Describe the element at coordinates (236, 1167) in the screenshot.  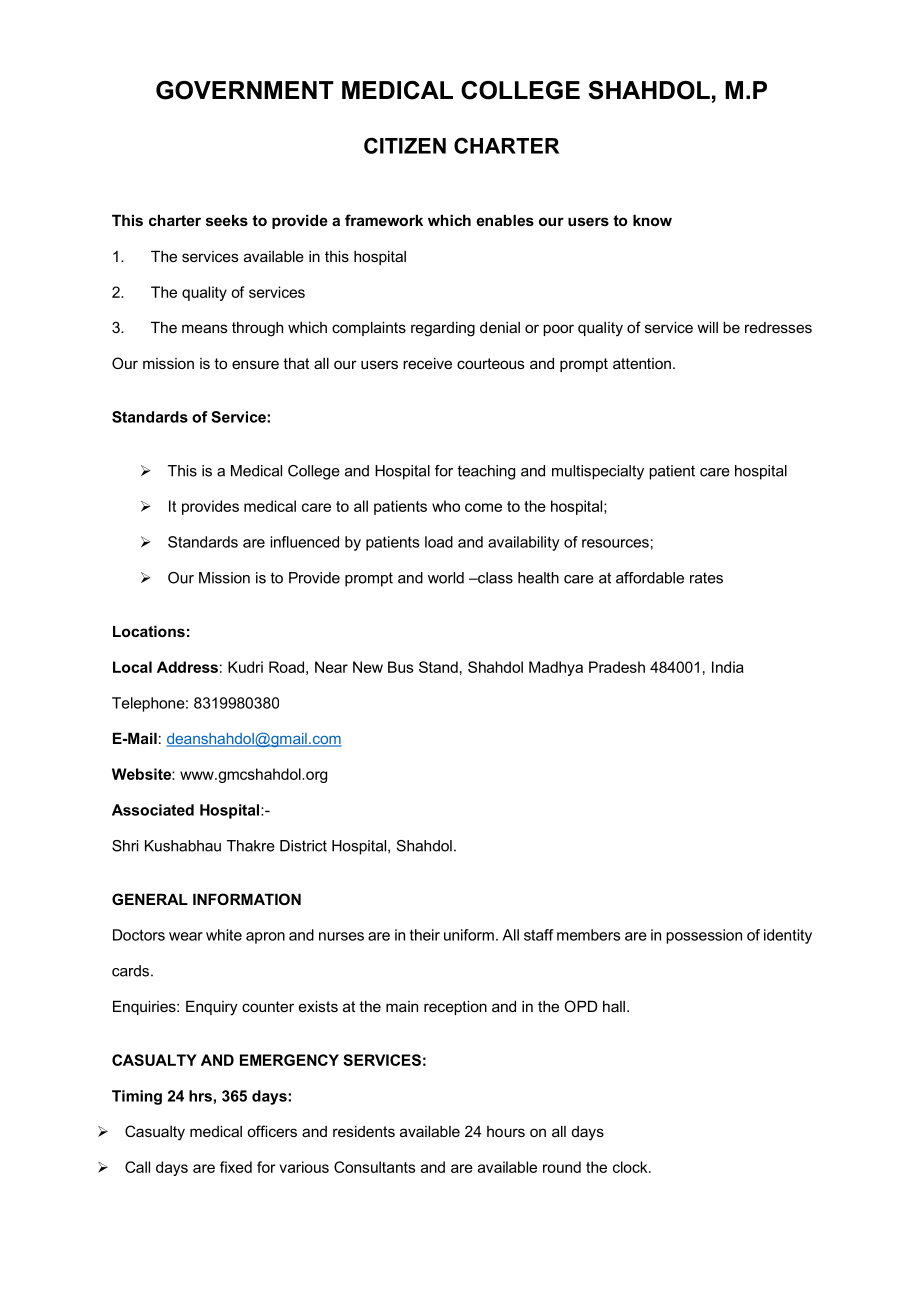
I see `fixed` at that location.
